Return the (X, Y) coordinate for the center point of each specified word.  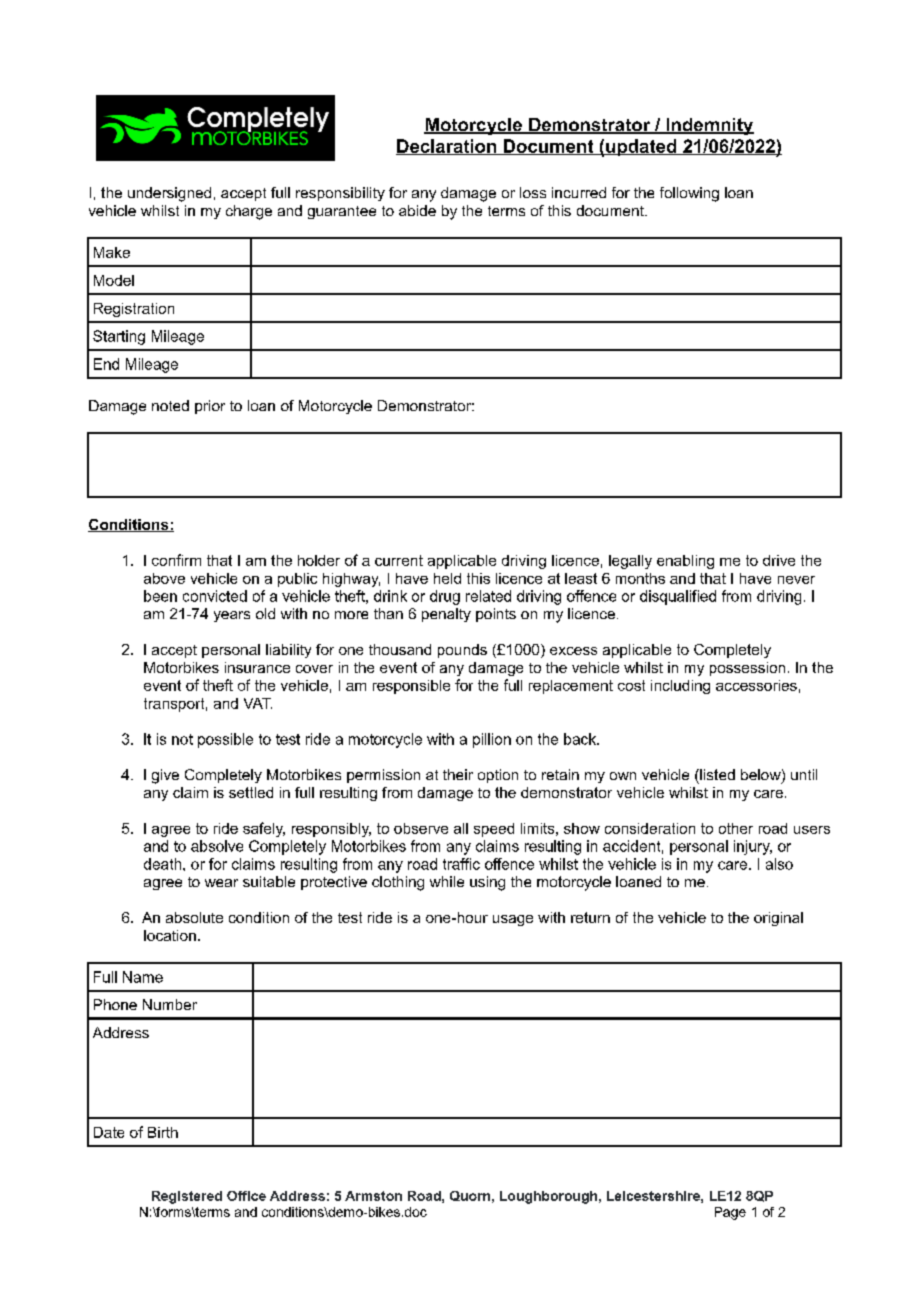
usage (513, 920)
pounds (462, 651)
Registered (187, 1197)
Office (246, 1196)
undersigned (169, 194)
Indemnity (709, 126)
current (399, 560)
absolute (194, 917)
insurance (257, 667)
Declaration (447, 147)
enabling (685, 562)
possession (747, 669)
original (778, 919)
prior (210, 407)
